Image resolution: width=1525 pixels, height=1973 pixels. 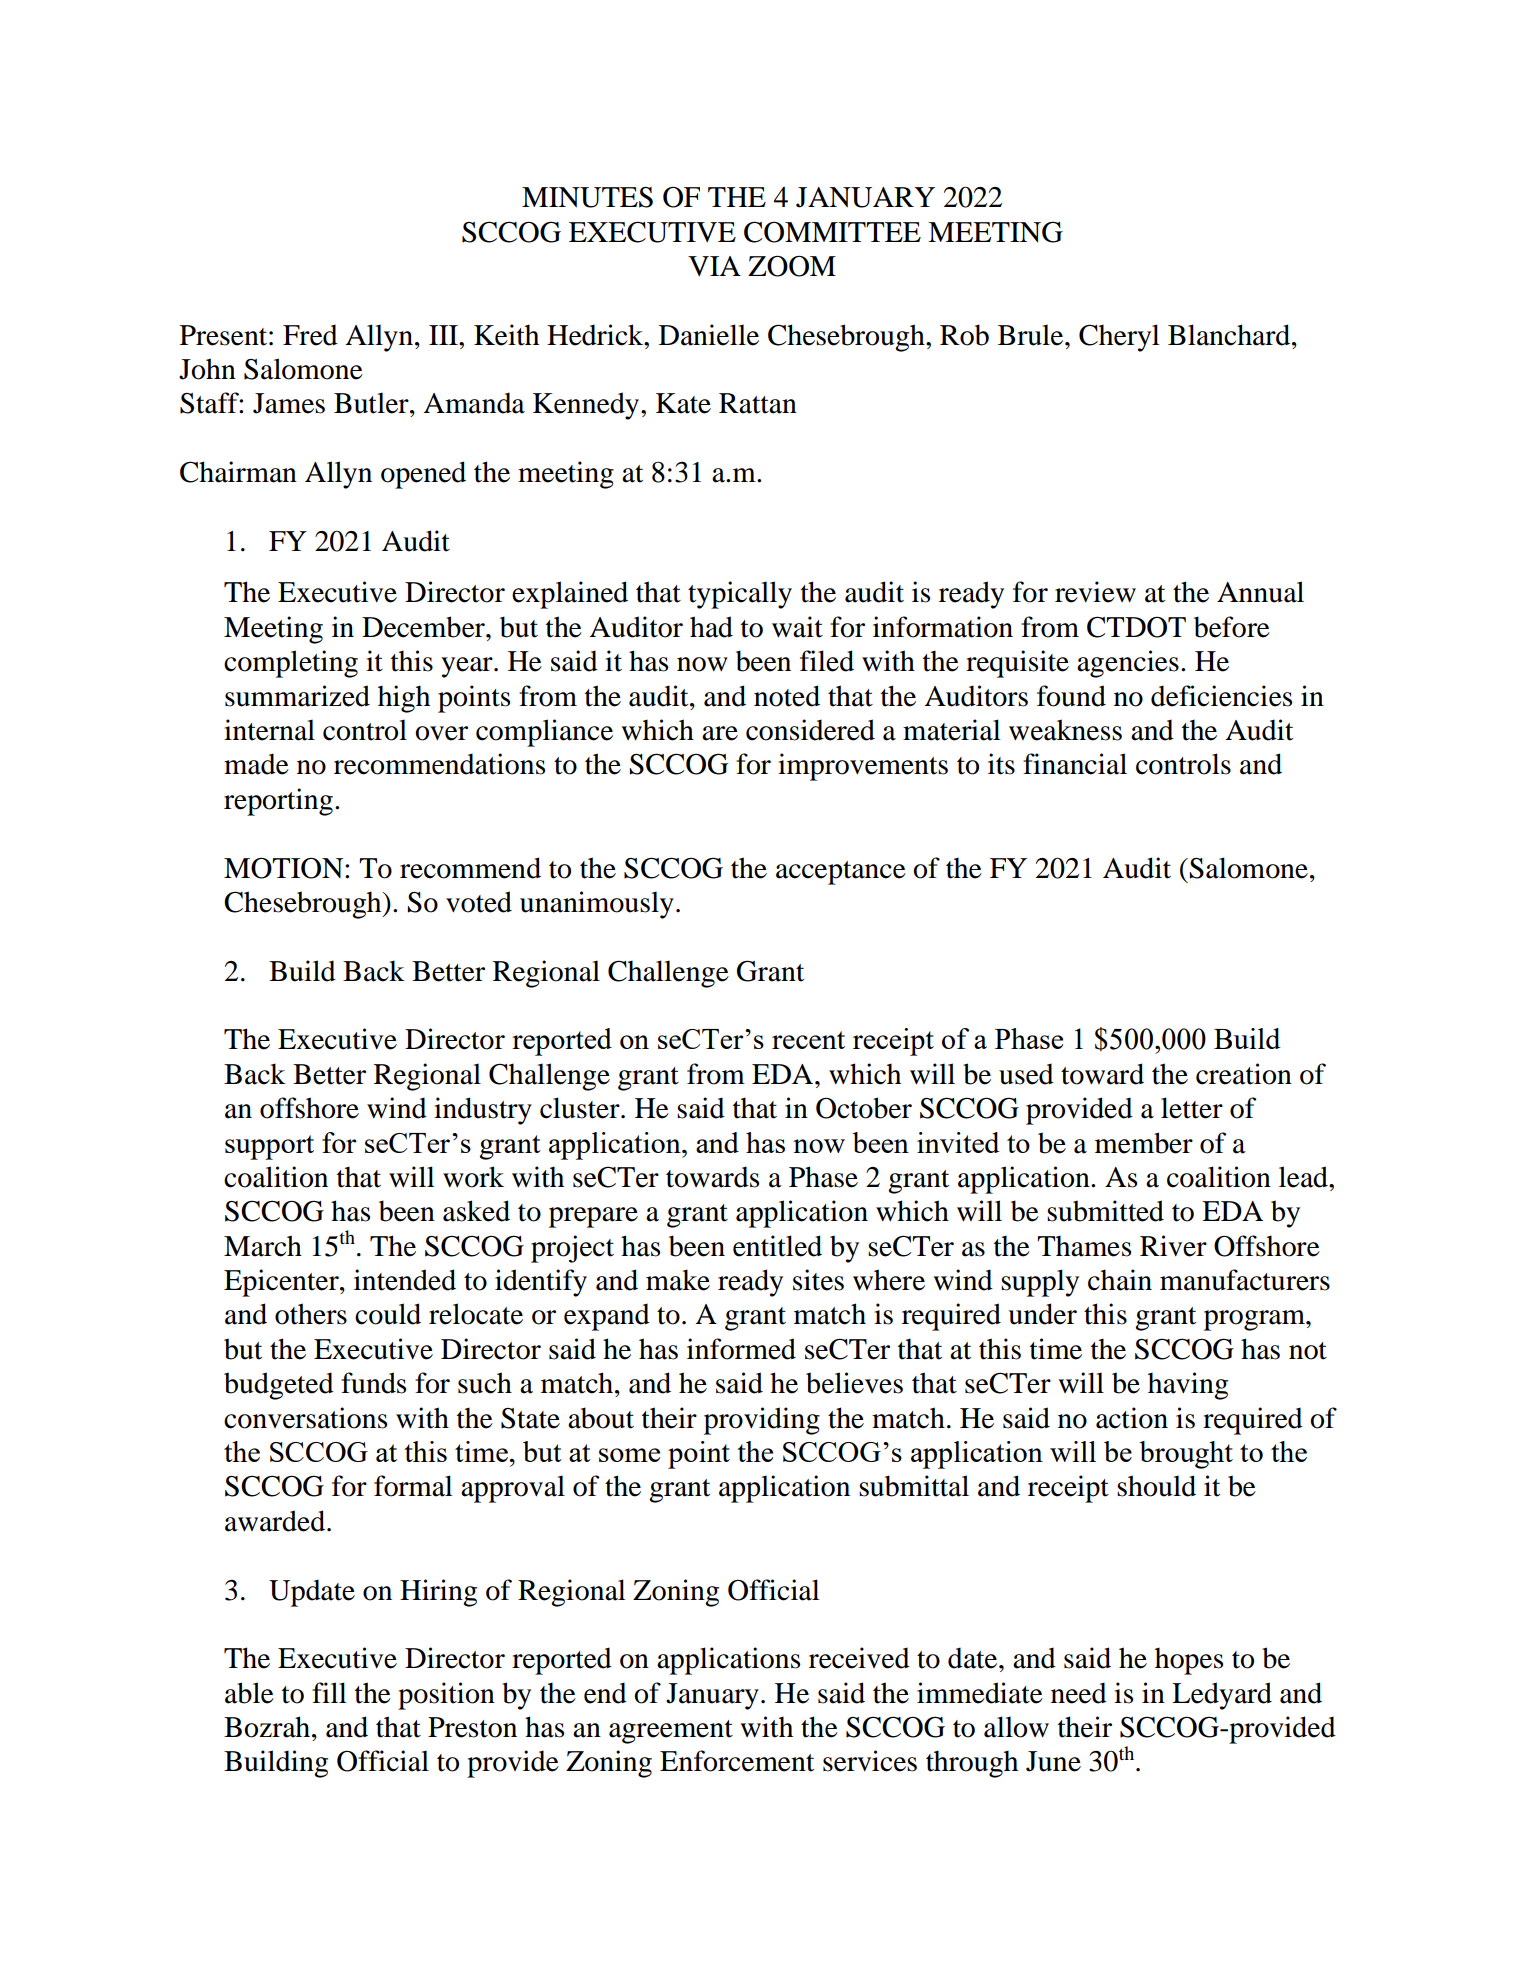 I want to click on ZOOM, so click(x=792, y=266).
